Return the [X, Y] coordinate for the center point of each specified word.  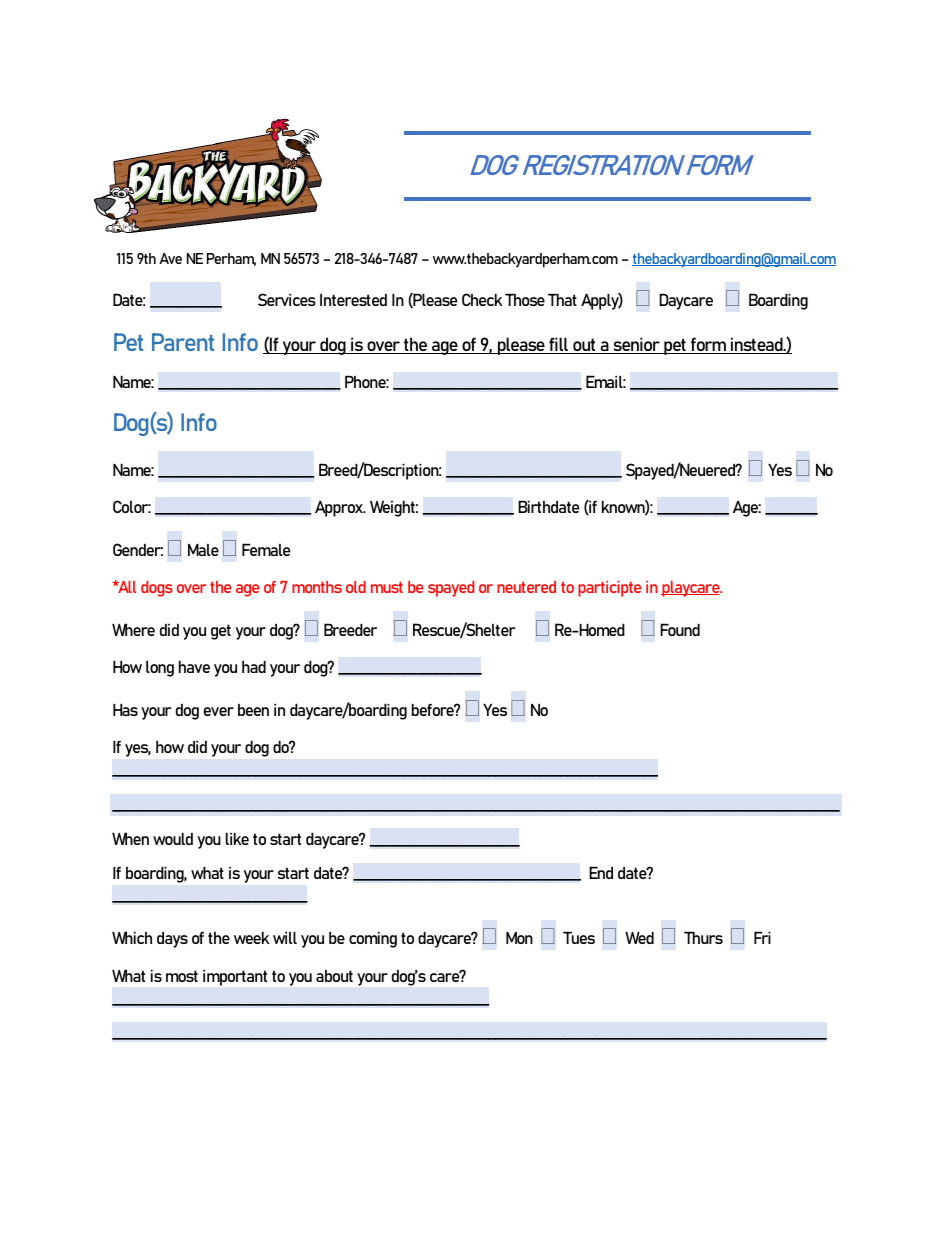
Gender [138, 549]
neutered [526, 587]
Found [680, 629]
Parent [183, 342]
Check [482, 299]
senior [636, 345]
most [182, 976]
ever [219, 711]
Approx [340, 509]
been [253, 710]
